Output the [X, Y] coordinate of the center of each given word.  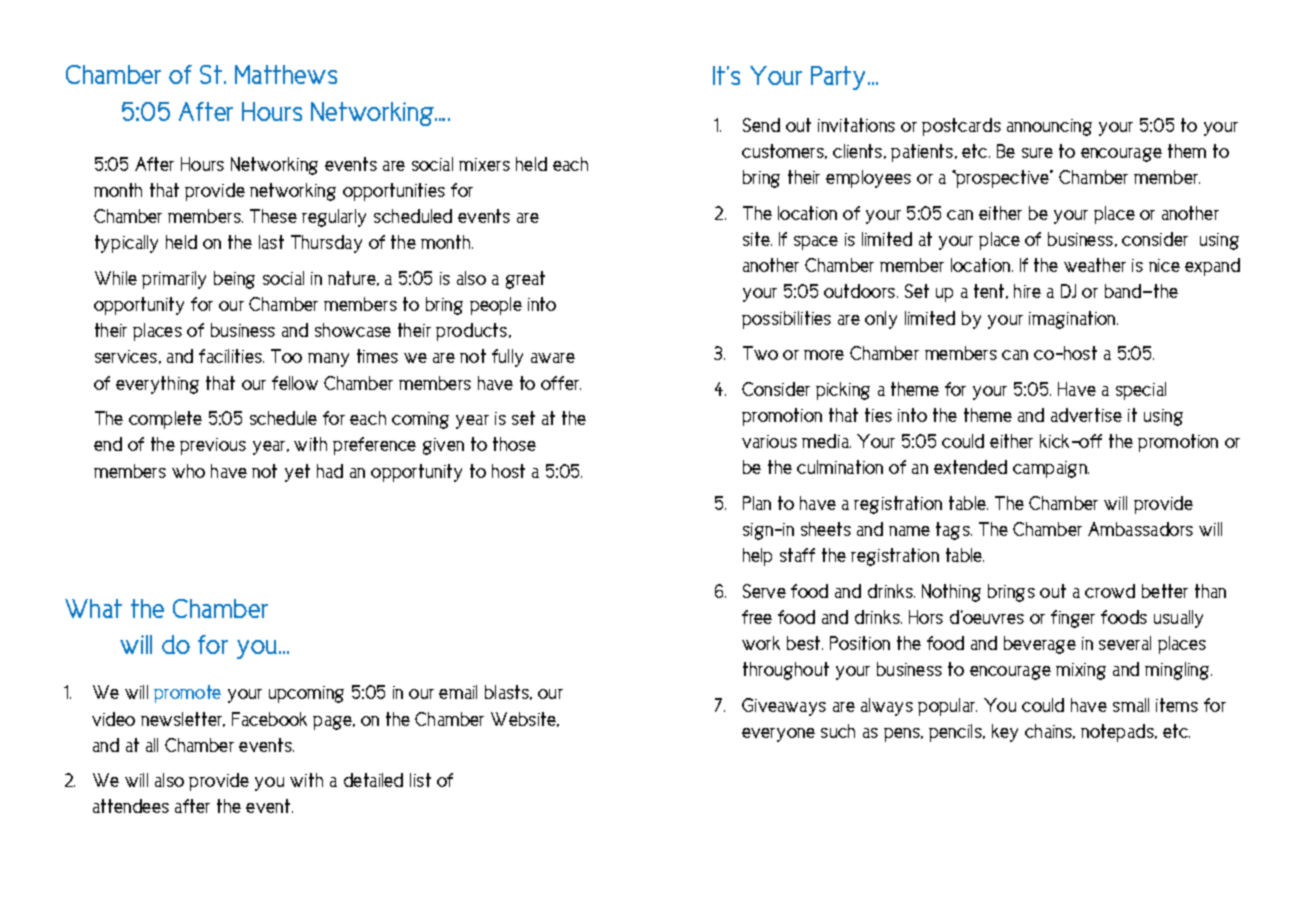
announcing [1049, 127]
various [769, 441]
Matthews [286, 74]
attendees [131, 806]
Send [761, 125]
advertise [1086, 415]
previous [213, 446]
